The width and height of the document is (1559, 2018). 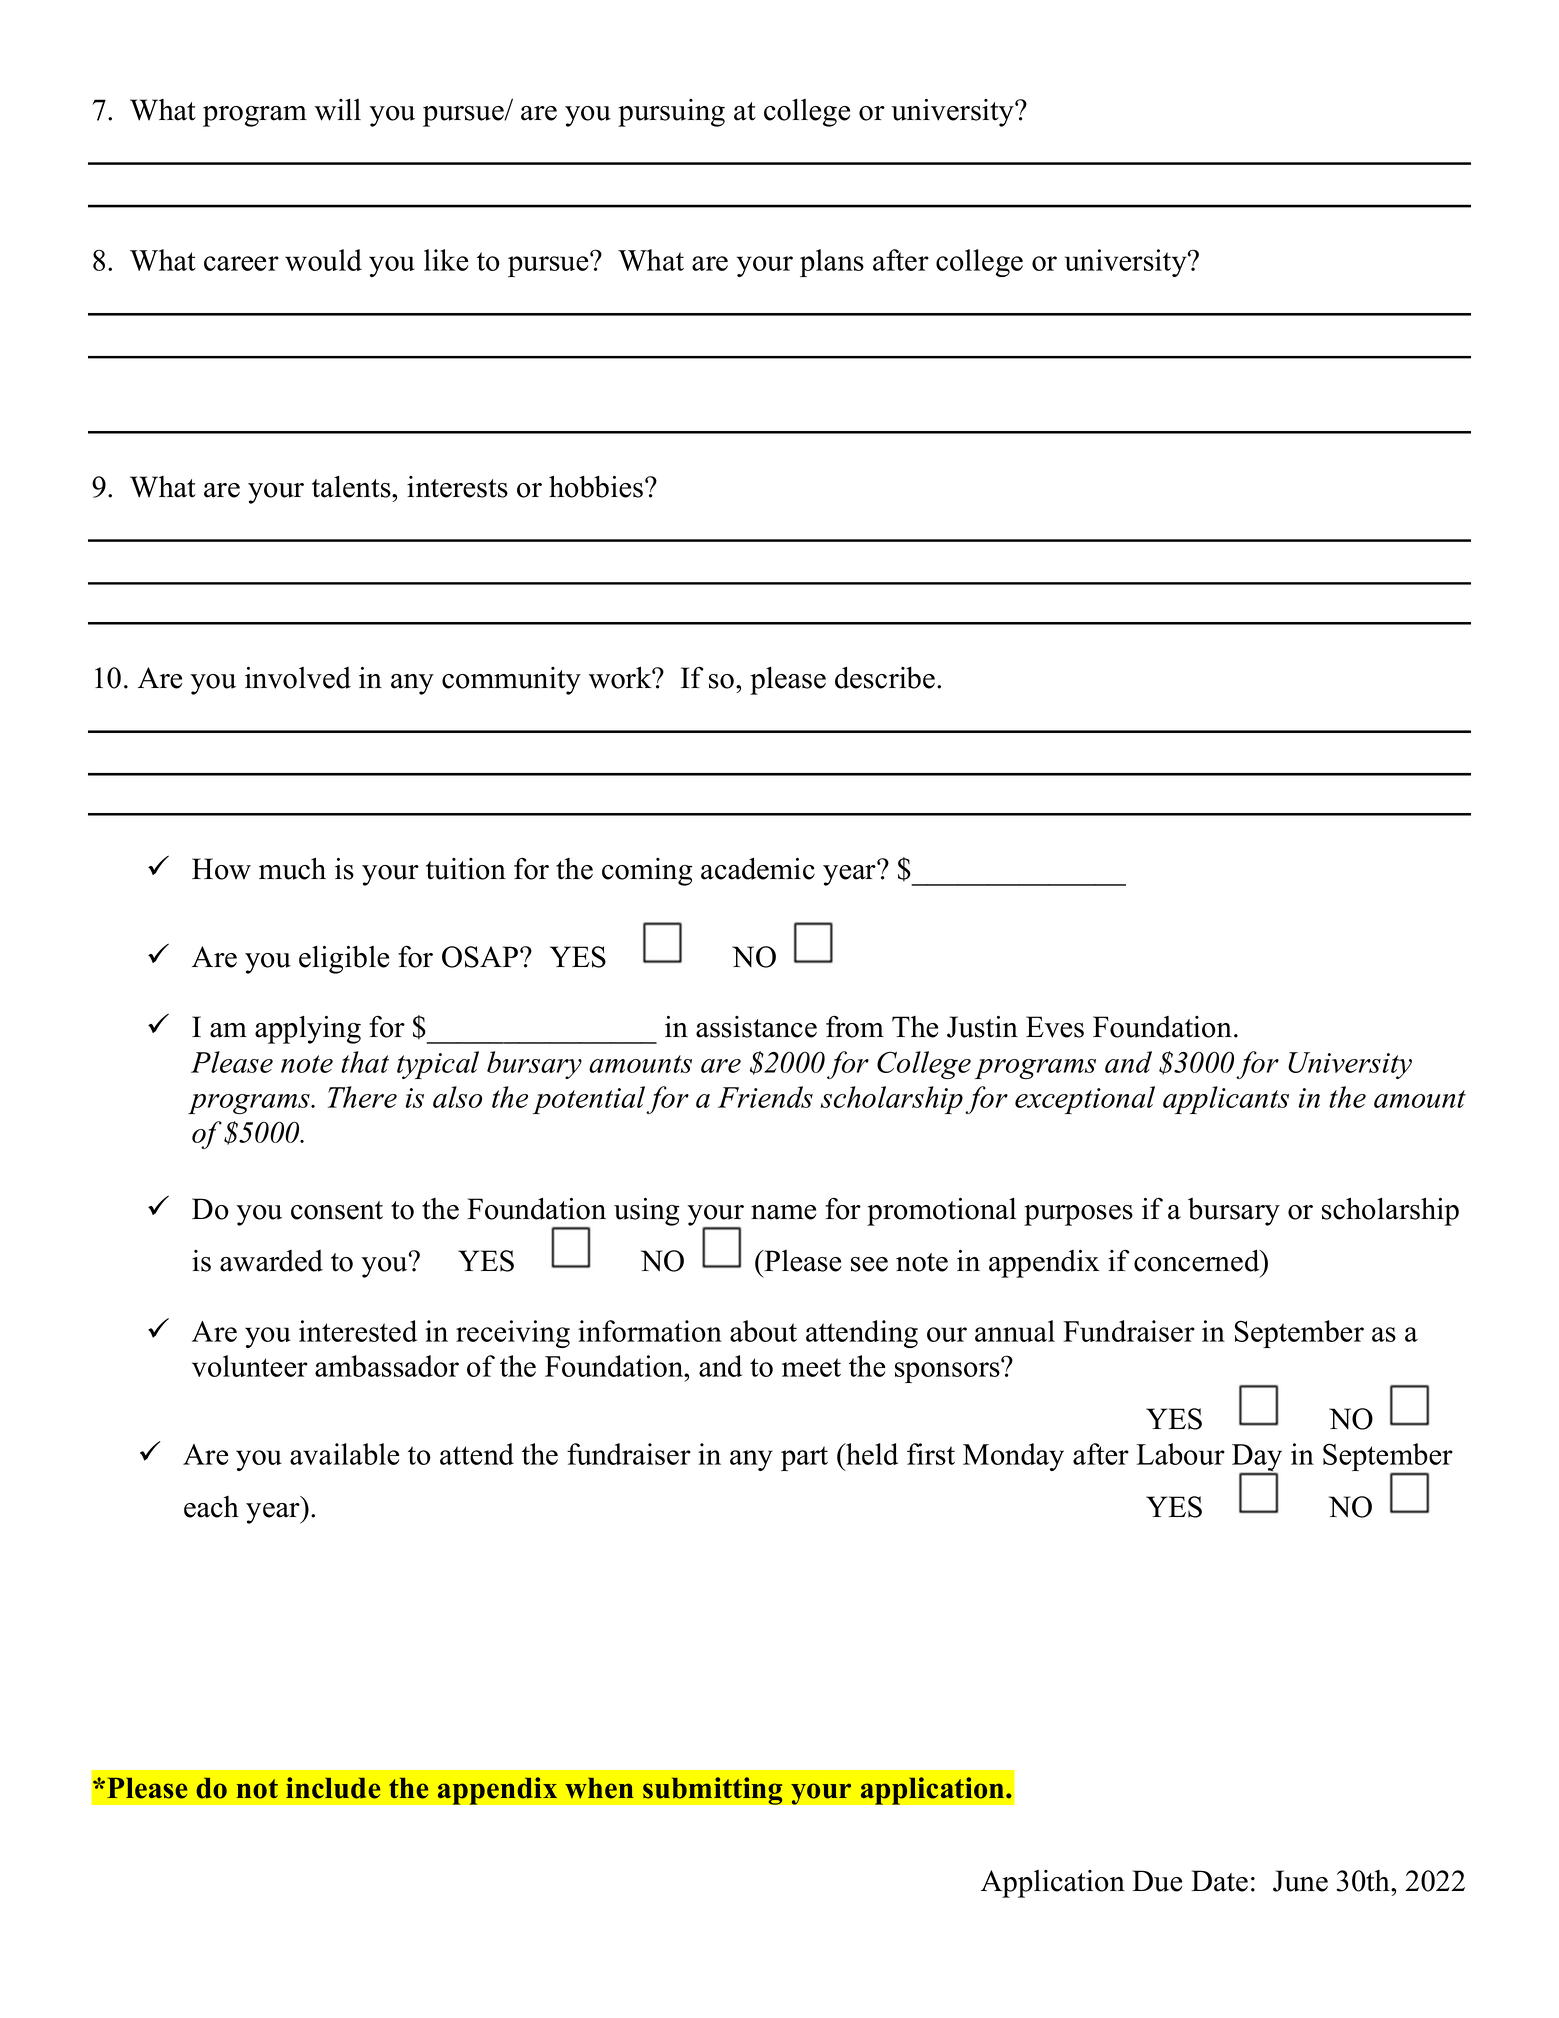 I want to click on describe, so click(x=885, y=678).
